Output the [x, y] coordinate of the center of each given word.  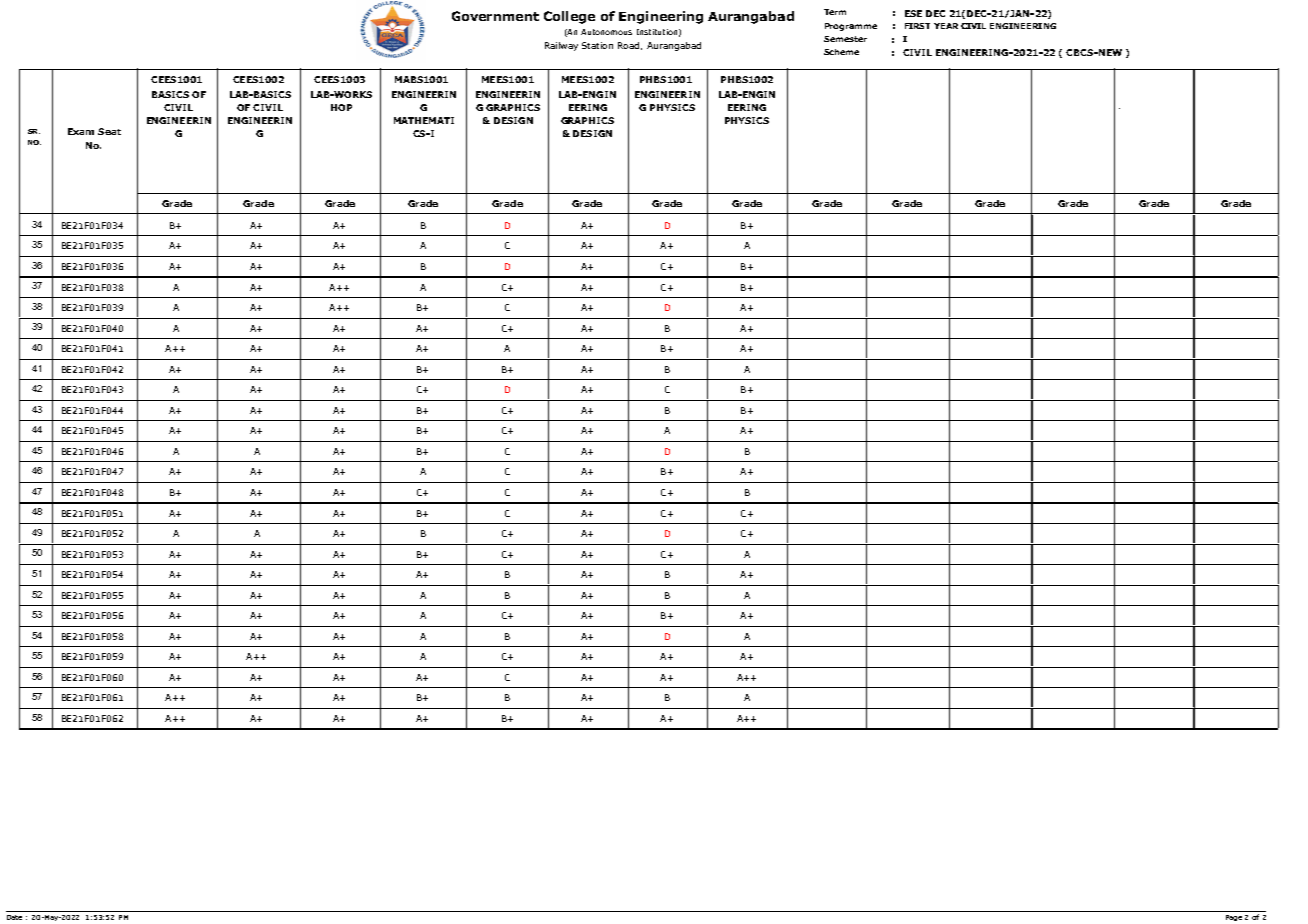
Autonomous [606, 32]
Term [835, 12]
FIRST [917, 26]
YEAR [946, 26]
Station [597, 45]
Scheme [841, 52]
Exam [81, 131]
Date [14, 917]
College [569, 17]
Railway [561, 46]
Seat [109, 131]
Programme [851, 27]
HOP [341, 107]
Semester [845, 39]
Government [495, 16]
